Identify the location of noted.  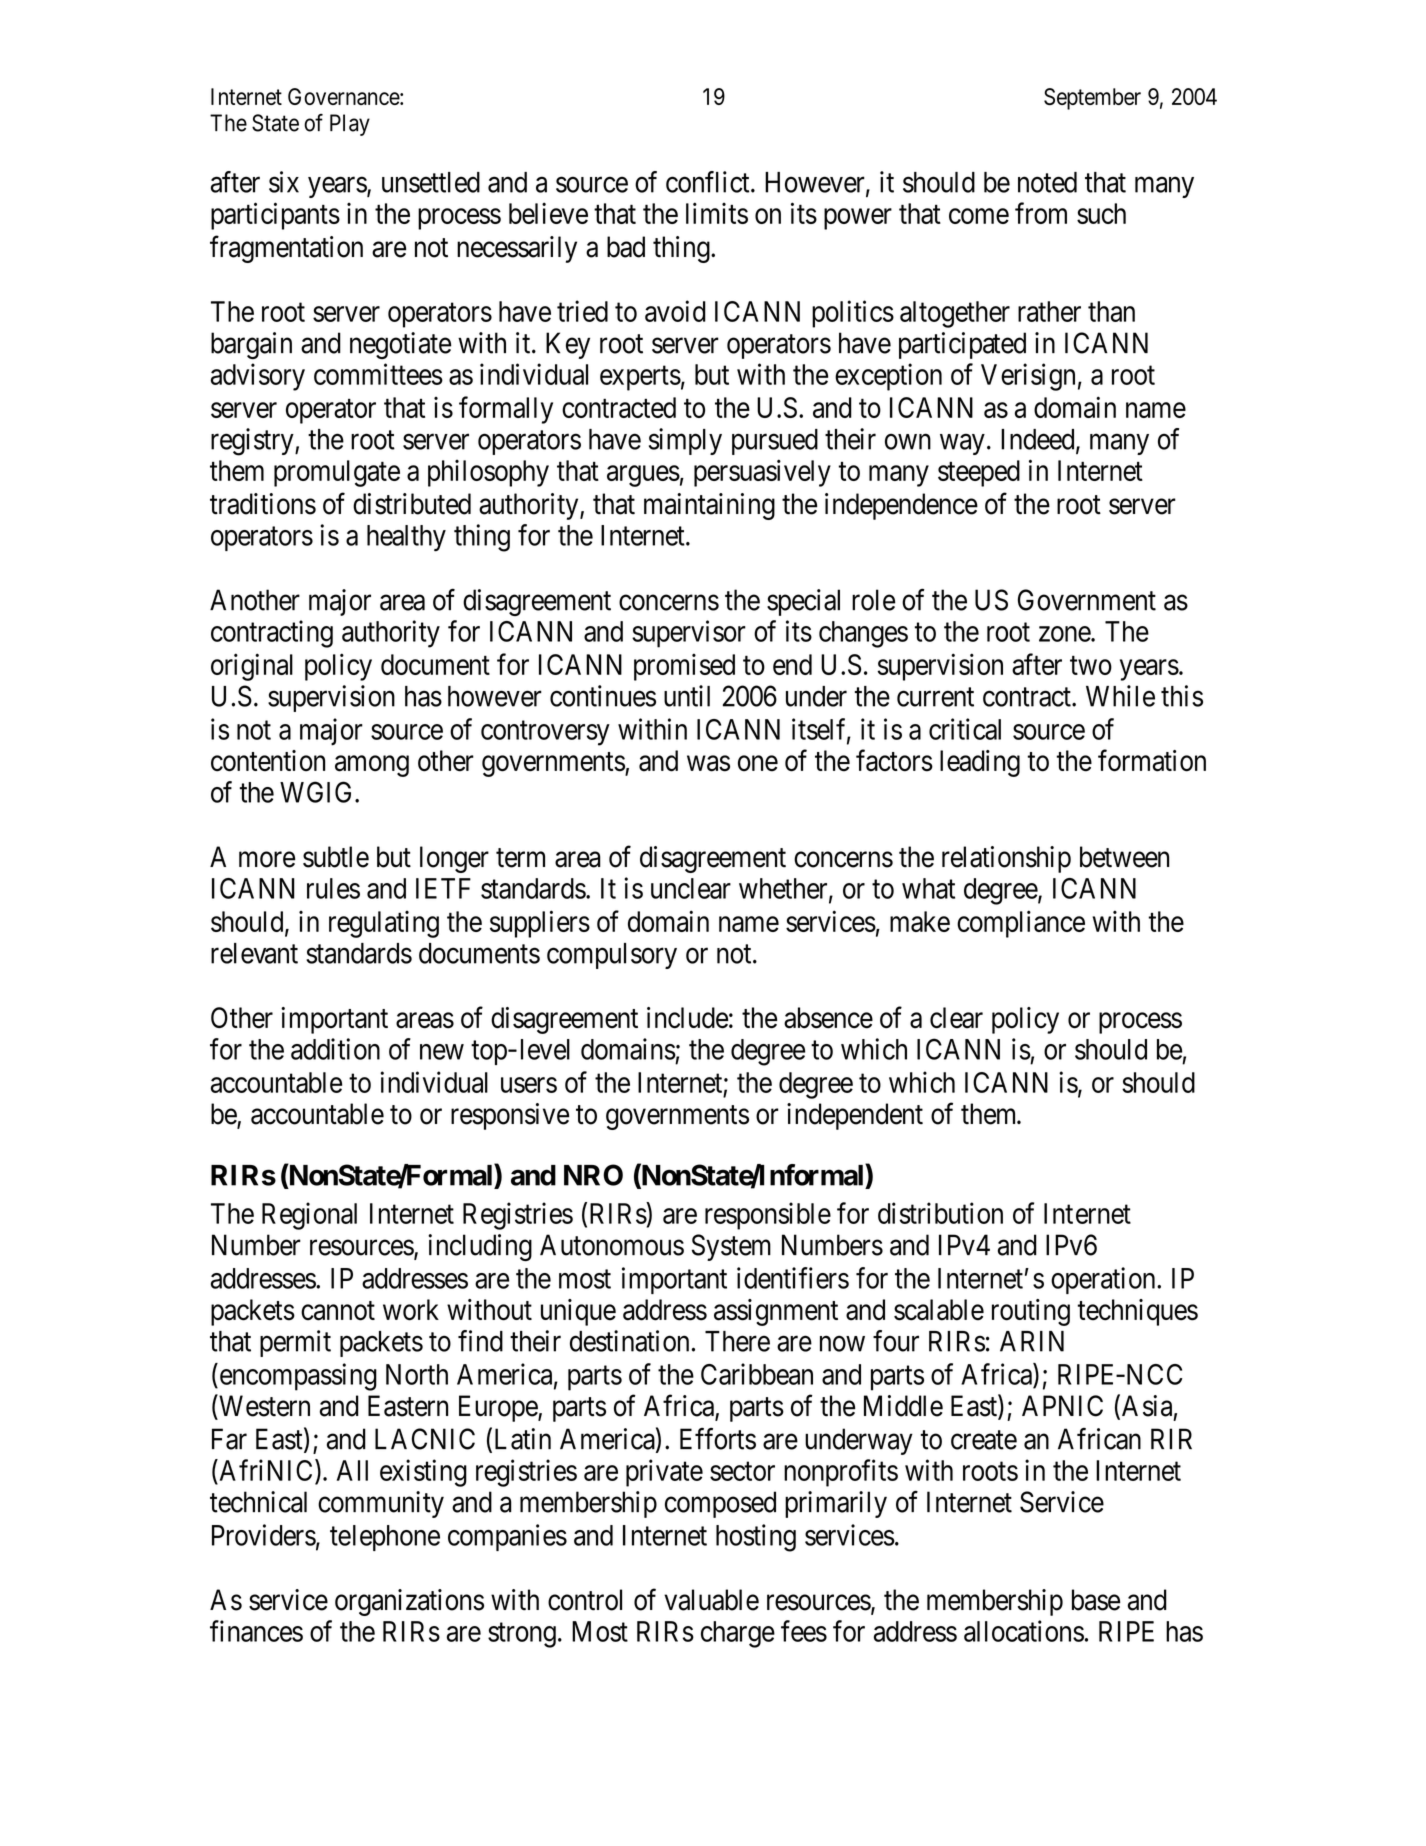
(1047, 182).
